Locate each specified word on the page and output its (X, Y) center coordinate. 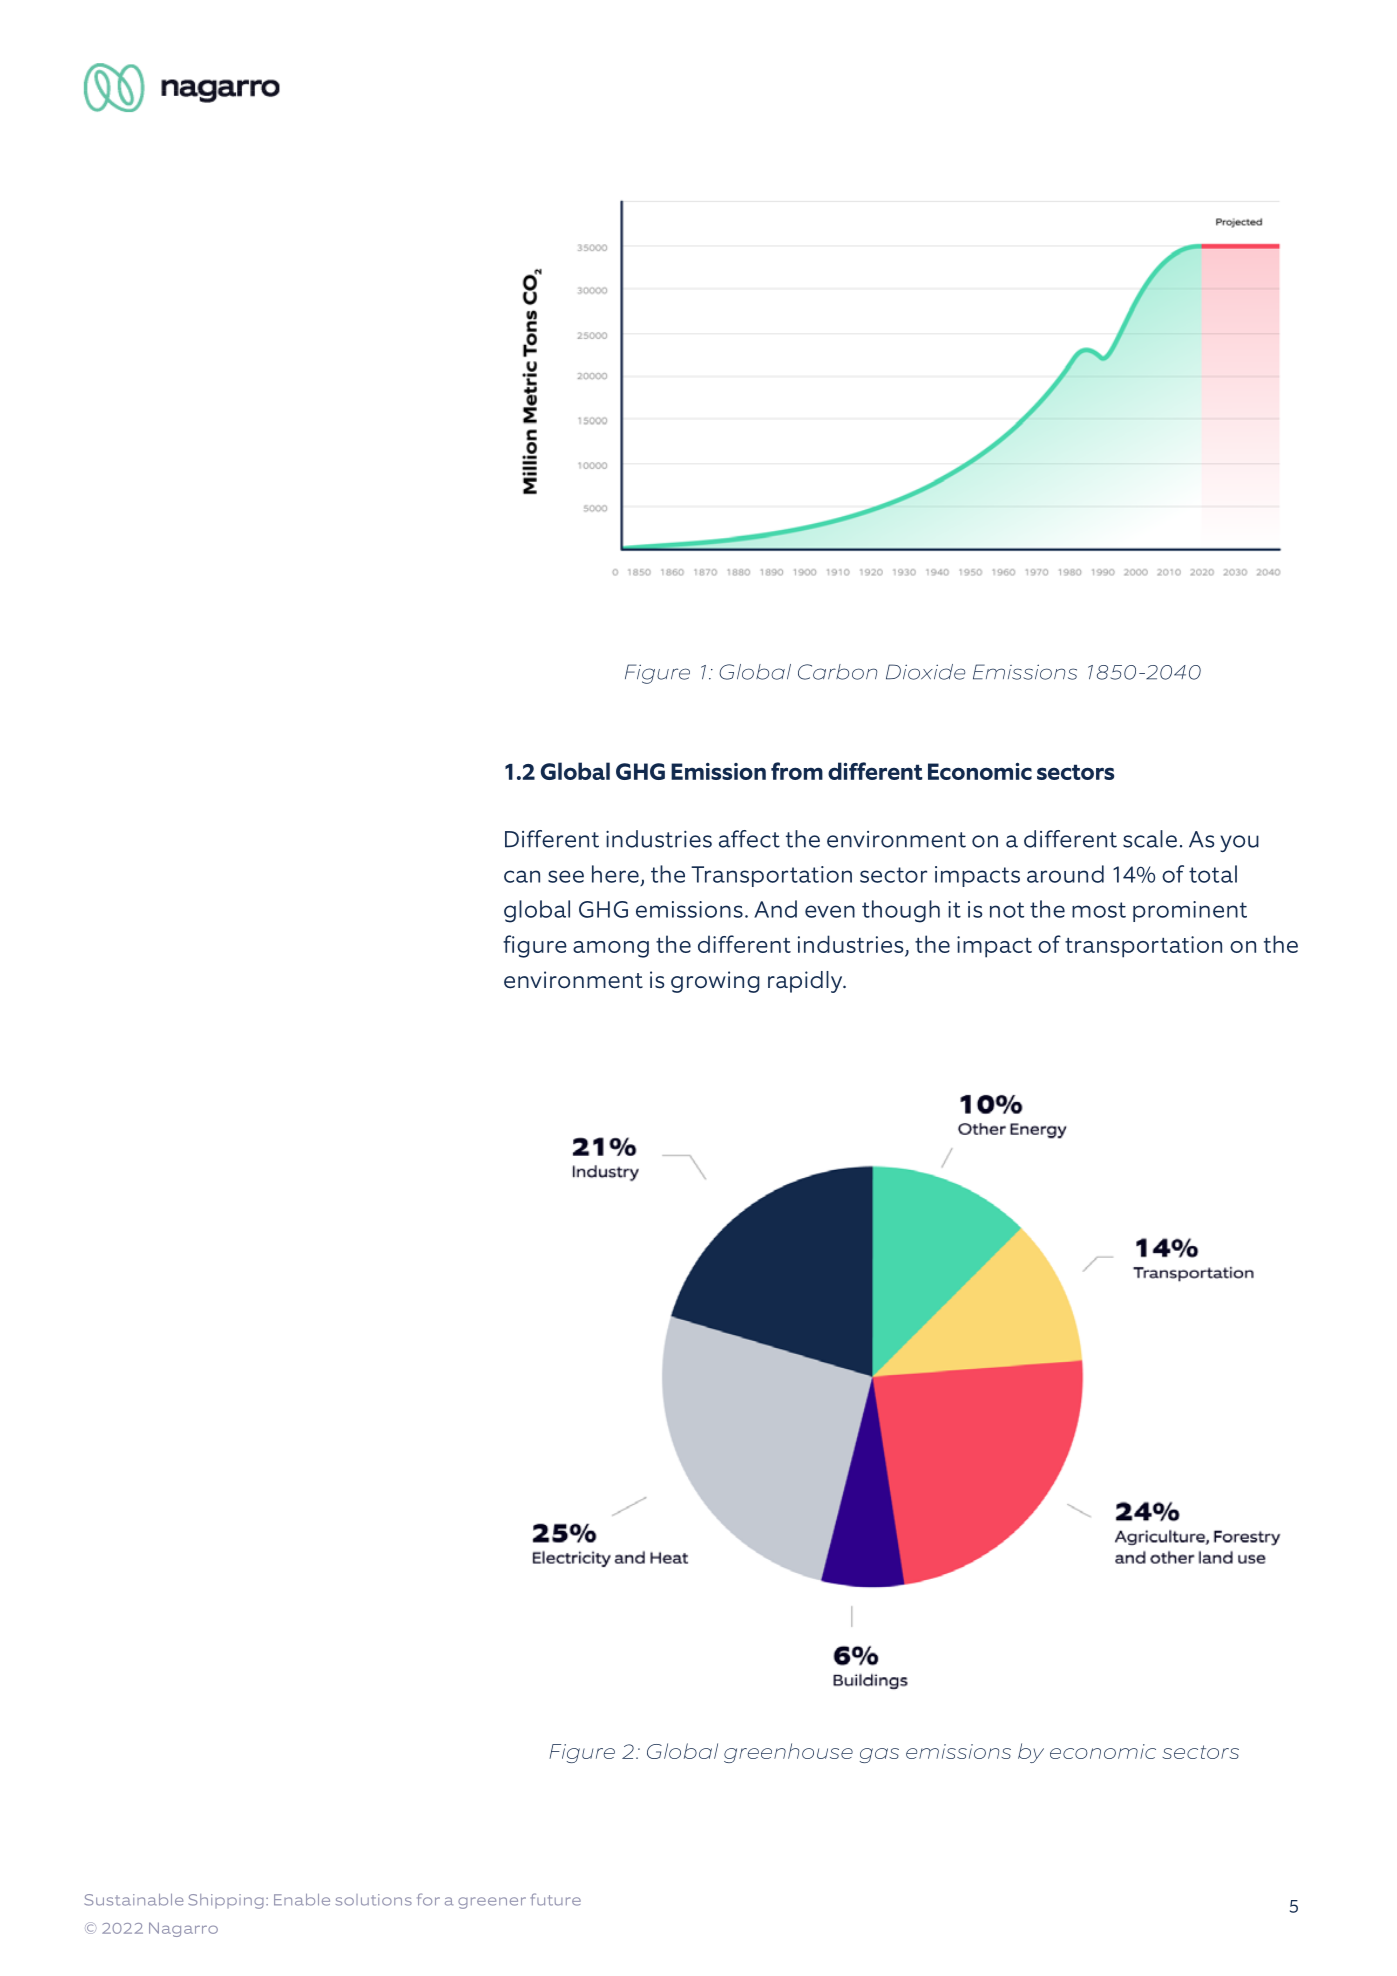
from (797, 771)
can (522, 876)
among (611, 949)
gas (879, 1755)
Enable (302, 1900)
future (556, 1899)
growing (715, 982)
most (1099, 910)
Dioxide (925, 672)
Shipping (226, 1901)
